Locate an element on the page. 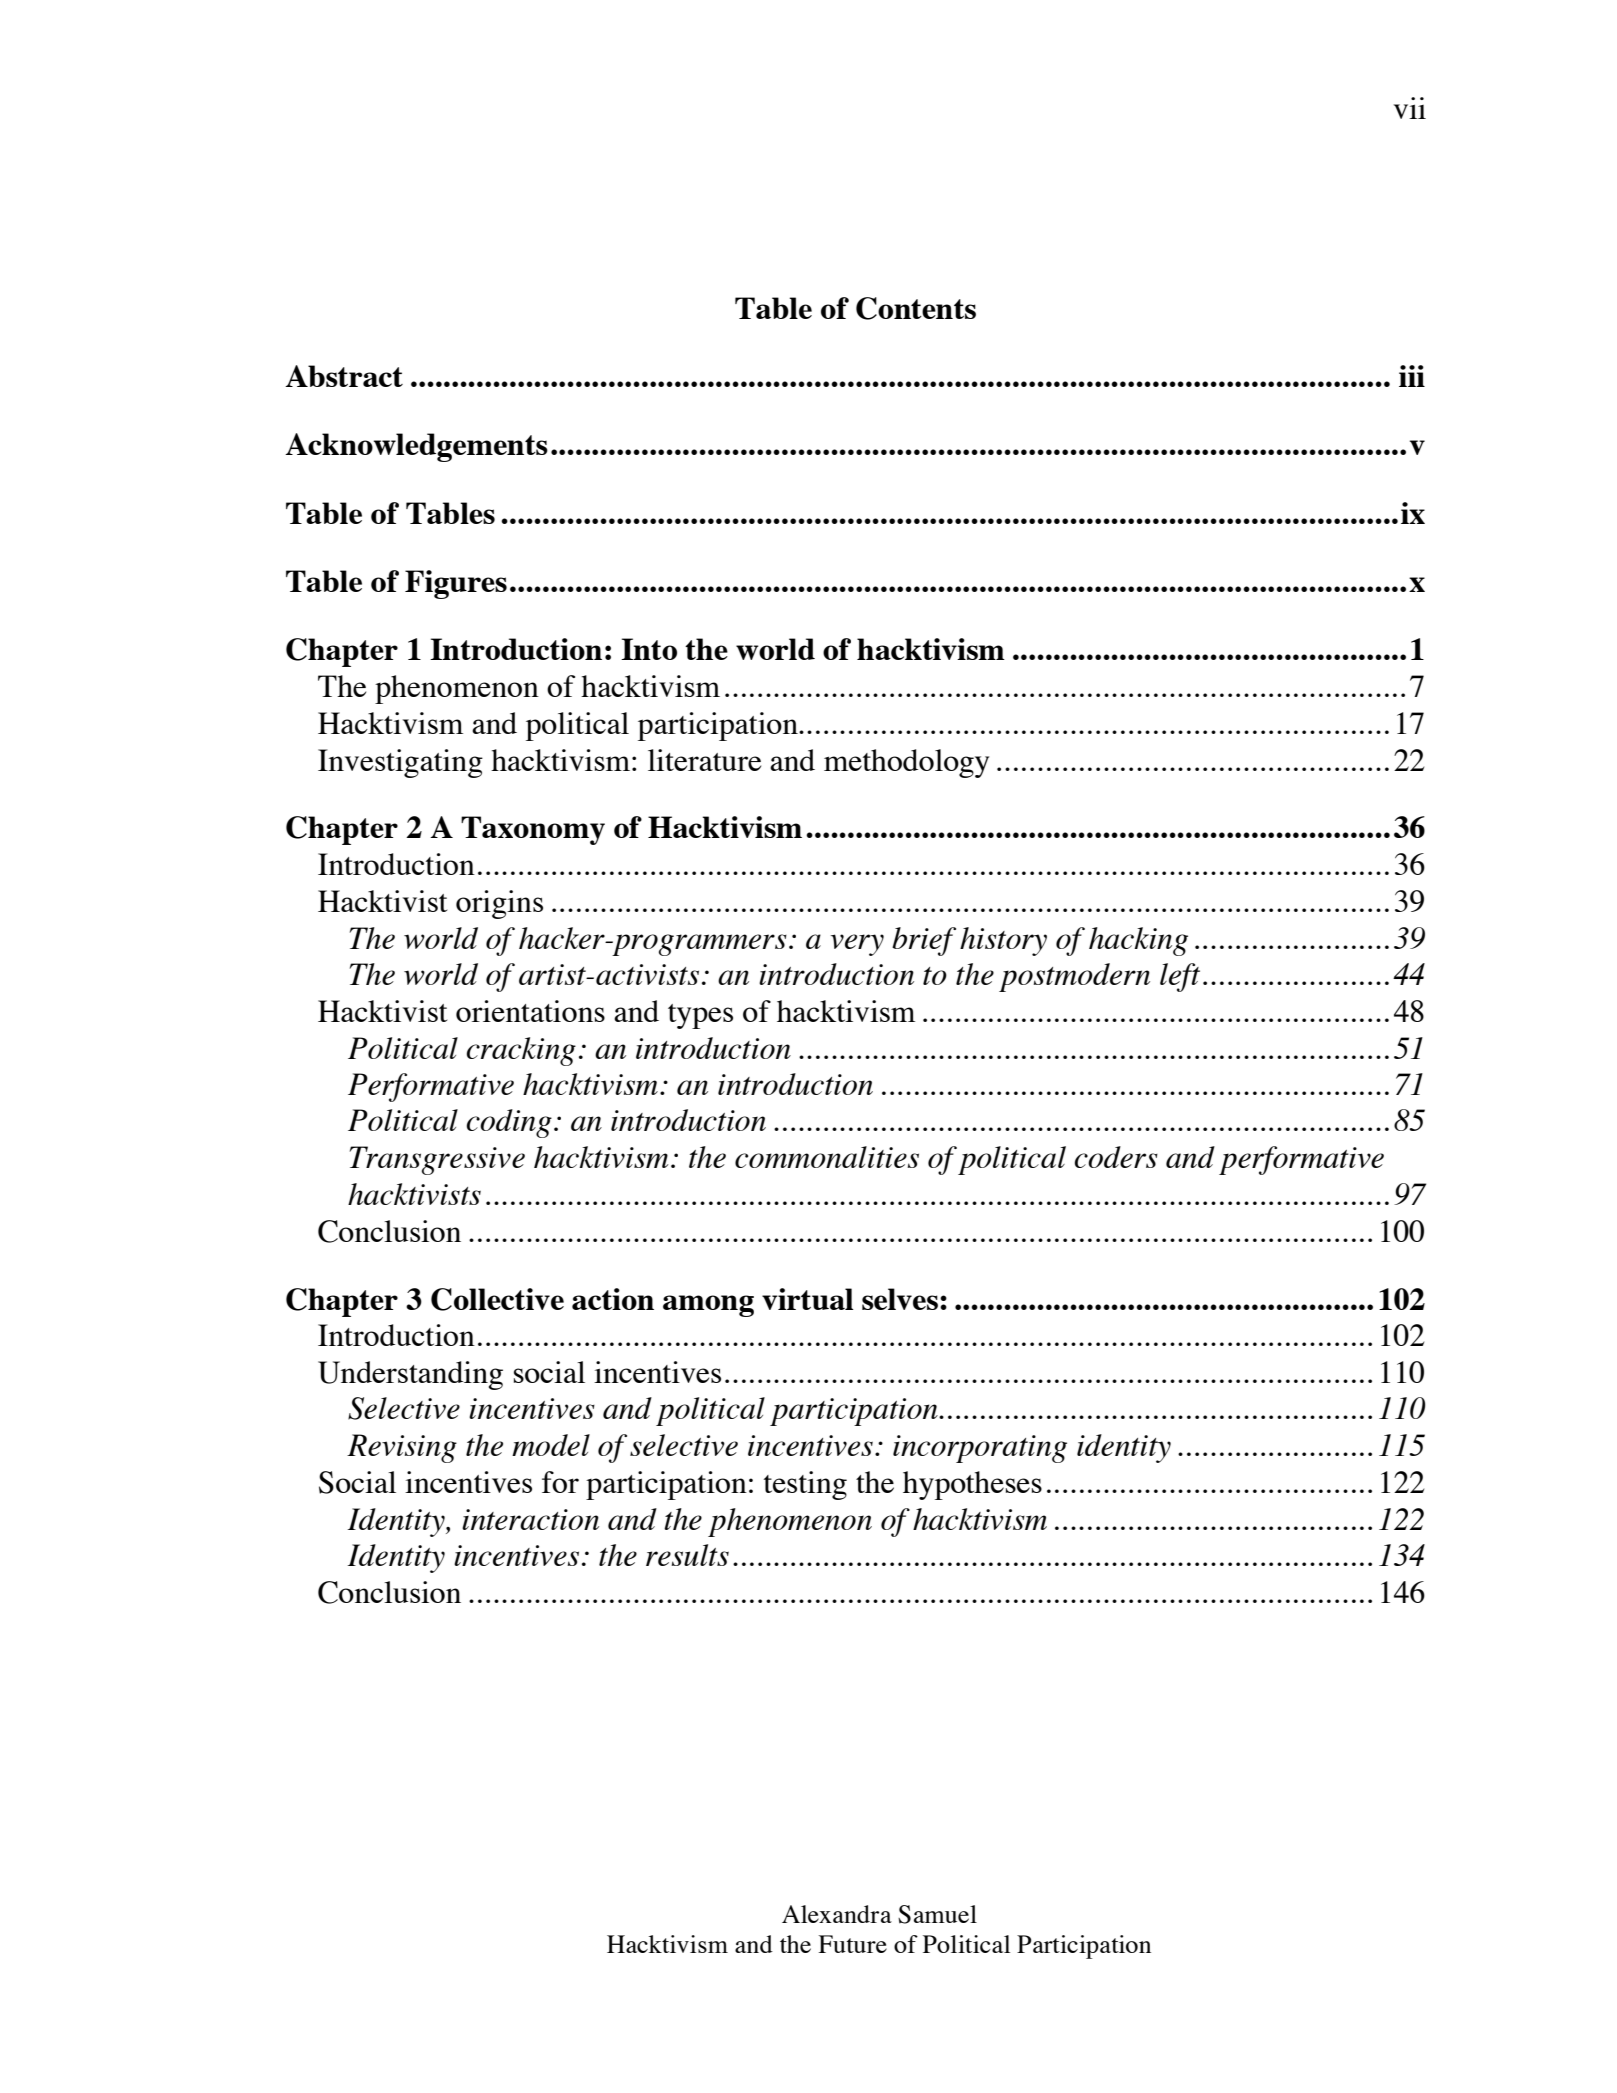 The height and width of the page is (2093, 1617). testing is located at coordinates (805, 1485).
